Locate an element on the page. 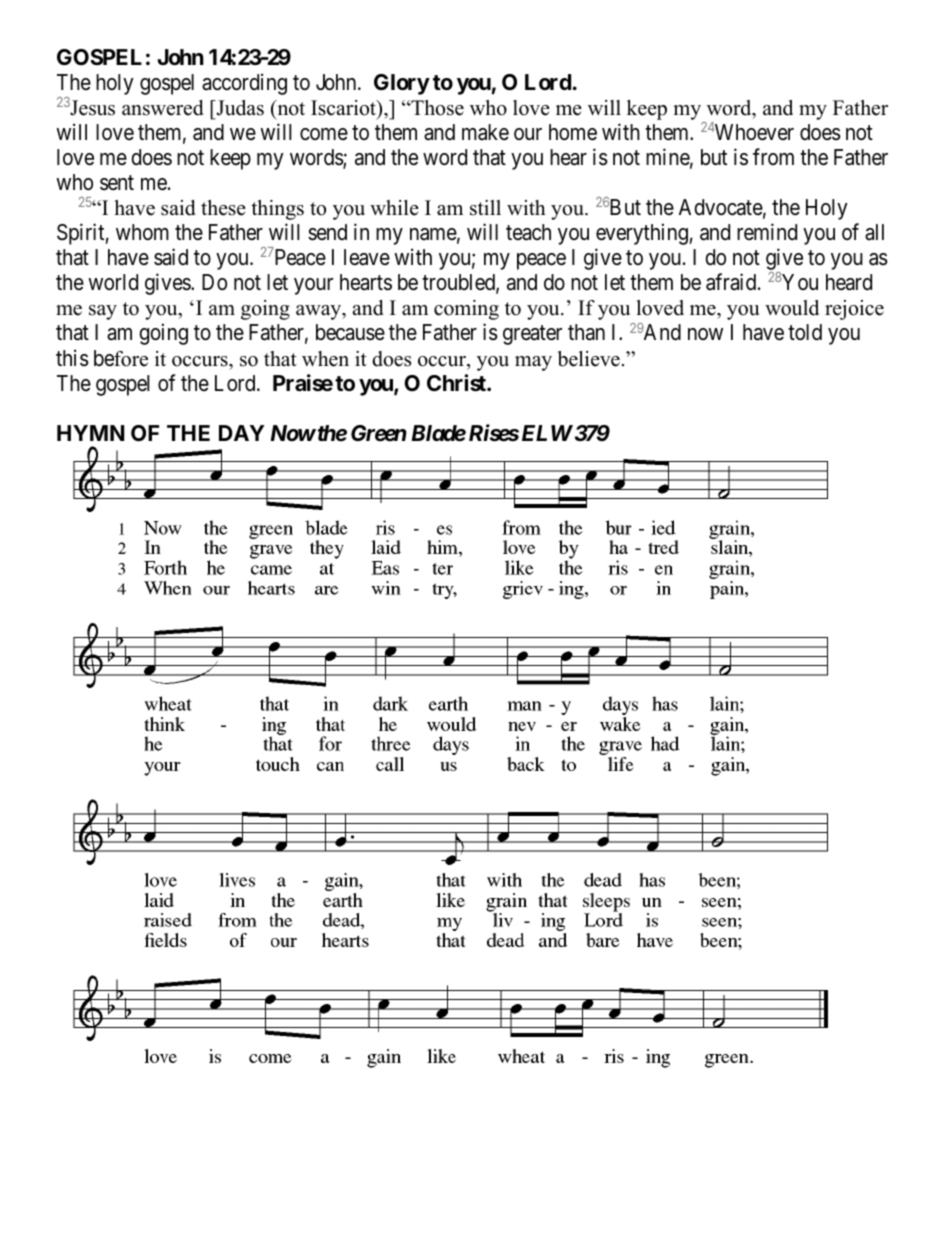 The height and width of the document is (1233, 952). greater is located at coordinates (532, 335).
